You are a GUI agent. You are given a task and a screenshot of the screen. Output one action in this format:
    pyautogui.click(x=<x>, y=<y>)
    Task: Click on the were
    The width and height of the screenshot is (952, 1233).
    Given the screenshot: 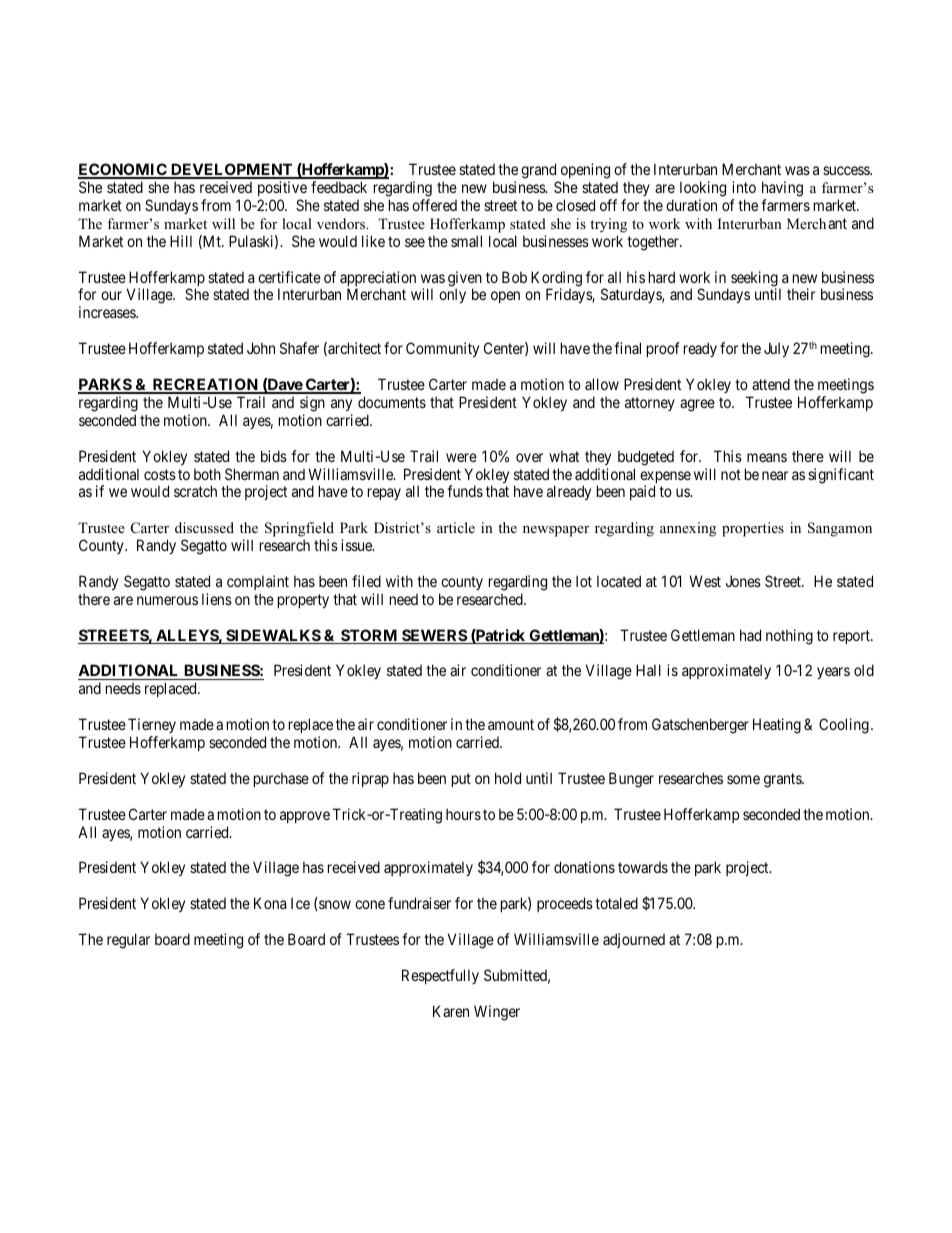 What is the action you would take?
    pyautogui.click(x=461, y=457)
